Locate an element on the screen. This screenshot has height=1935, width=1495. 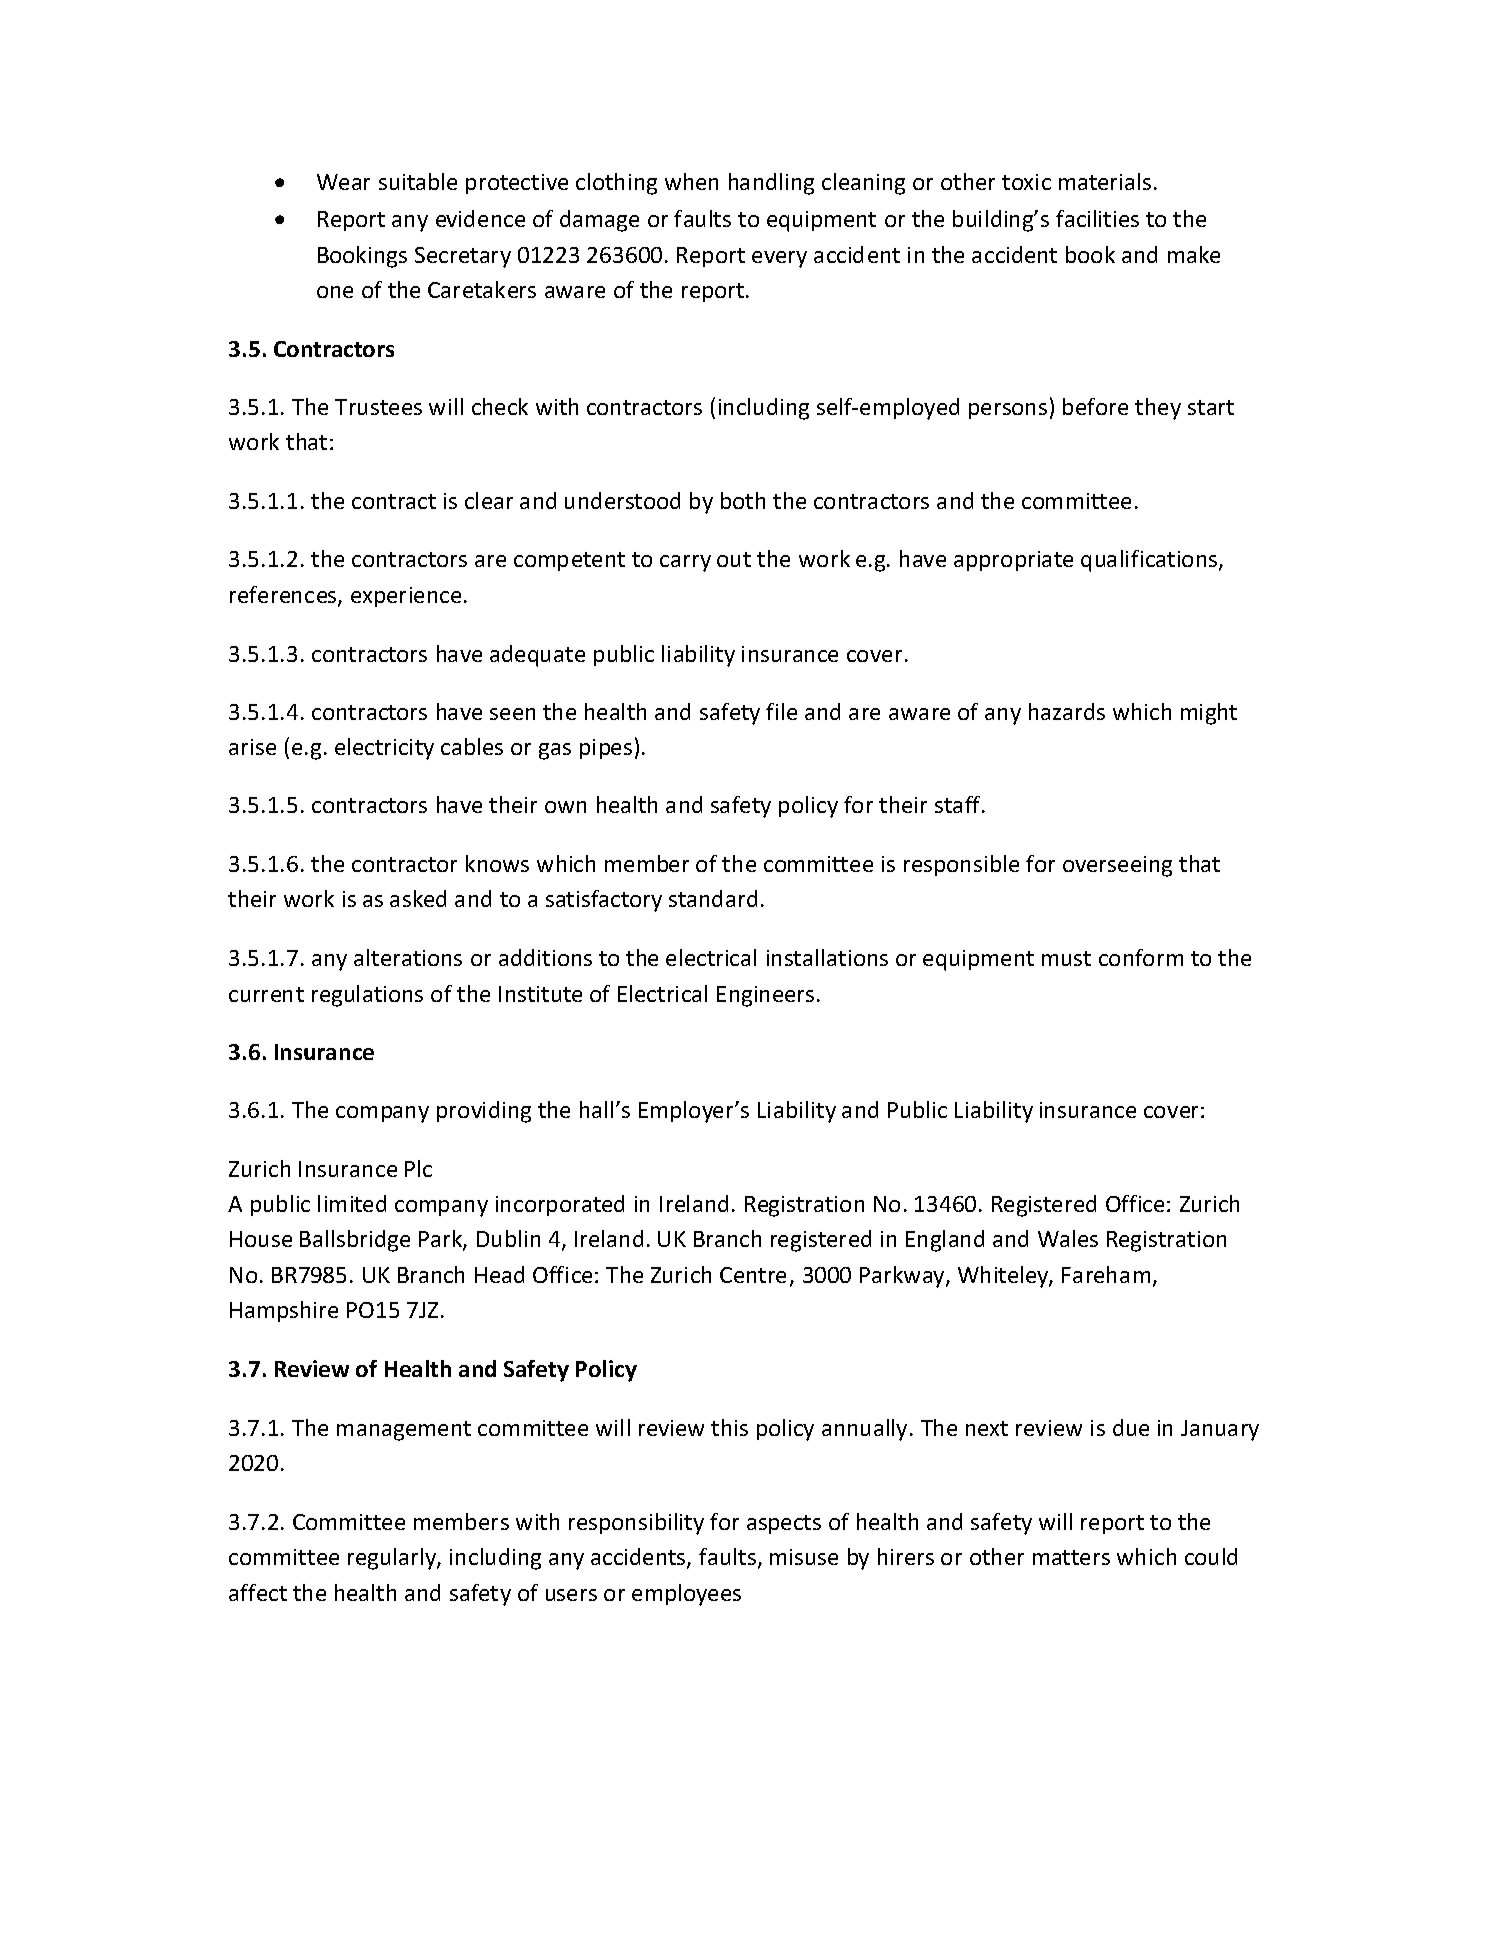
Engineers is located at coordinates (765, 996).
